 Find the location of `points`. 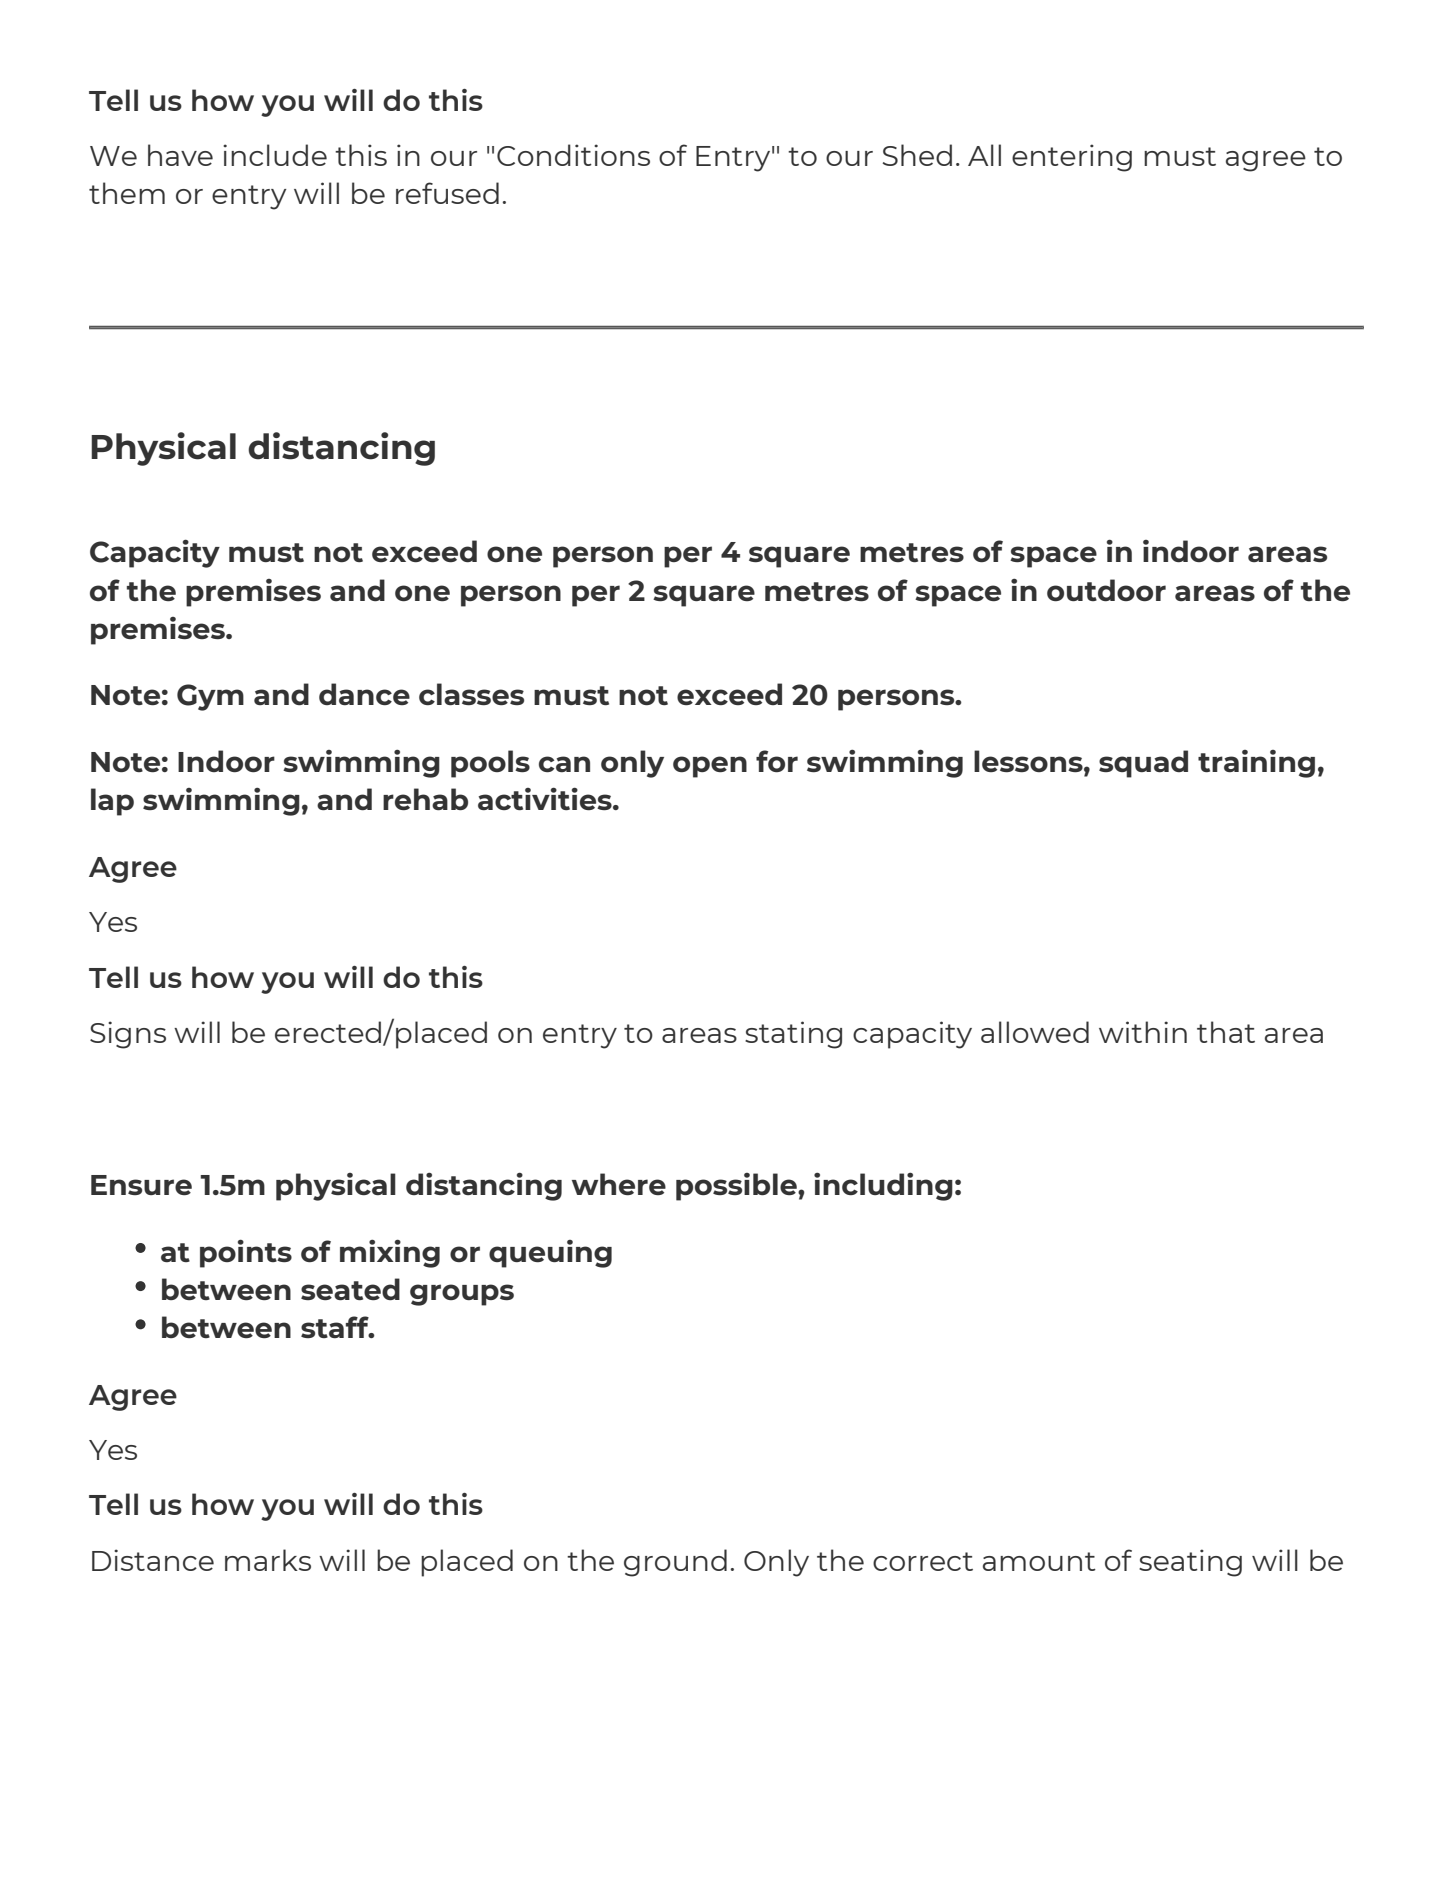

points is located at coordinates (246, 1253).
